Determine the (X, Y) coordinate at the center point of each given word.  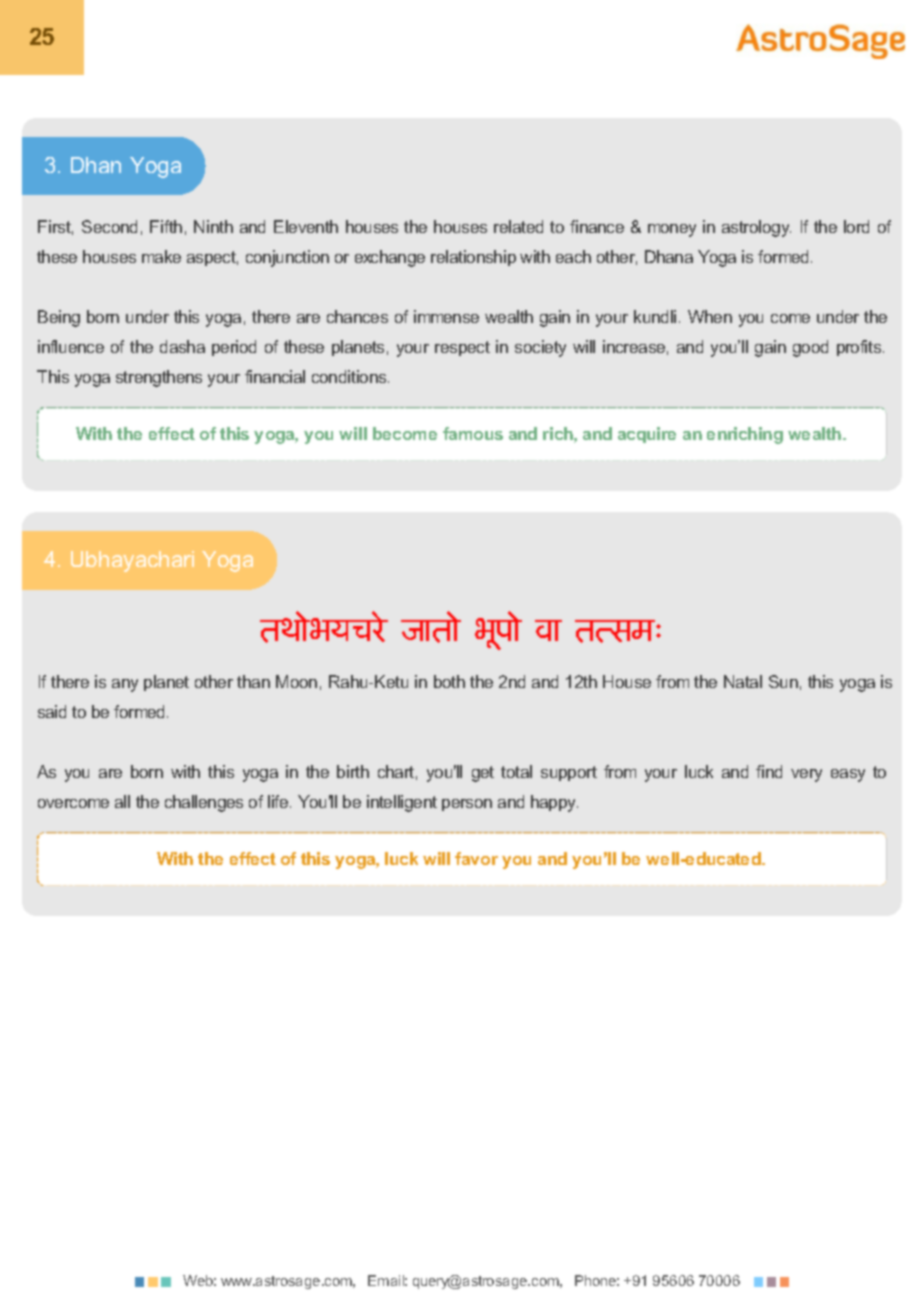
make (161, 256)
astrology (756, 228)
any (125, 685)
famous (473, 433)
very (806, 775)
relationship (473, 258)
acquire (647, 435)
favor (476, 858)
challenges (204, 803)
